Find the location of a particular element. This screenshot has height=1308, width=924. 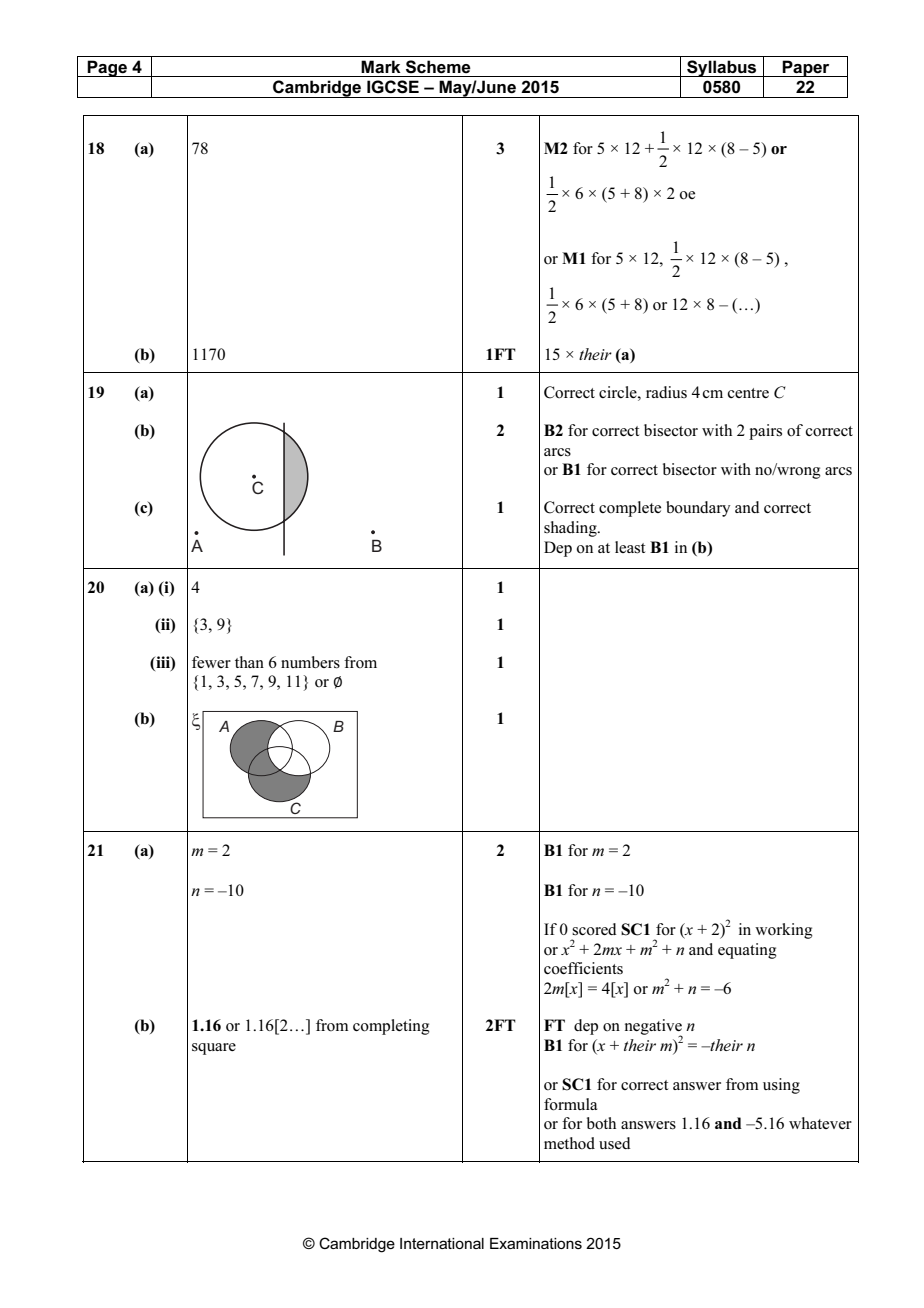

pairs is located at coordinates (765, 432).
